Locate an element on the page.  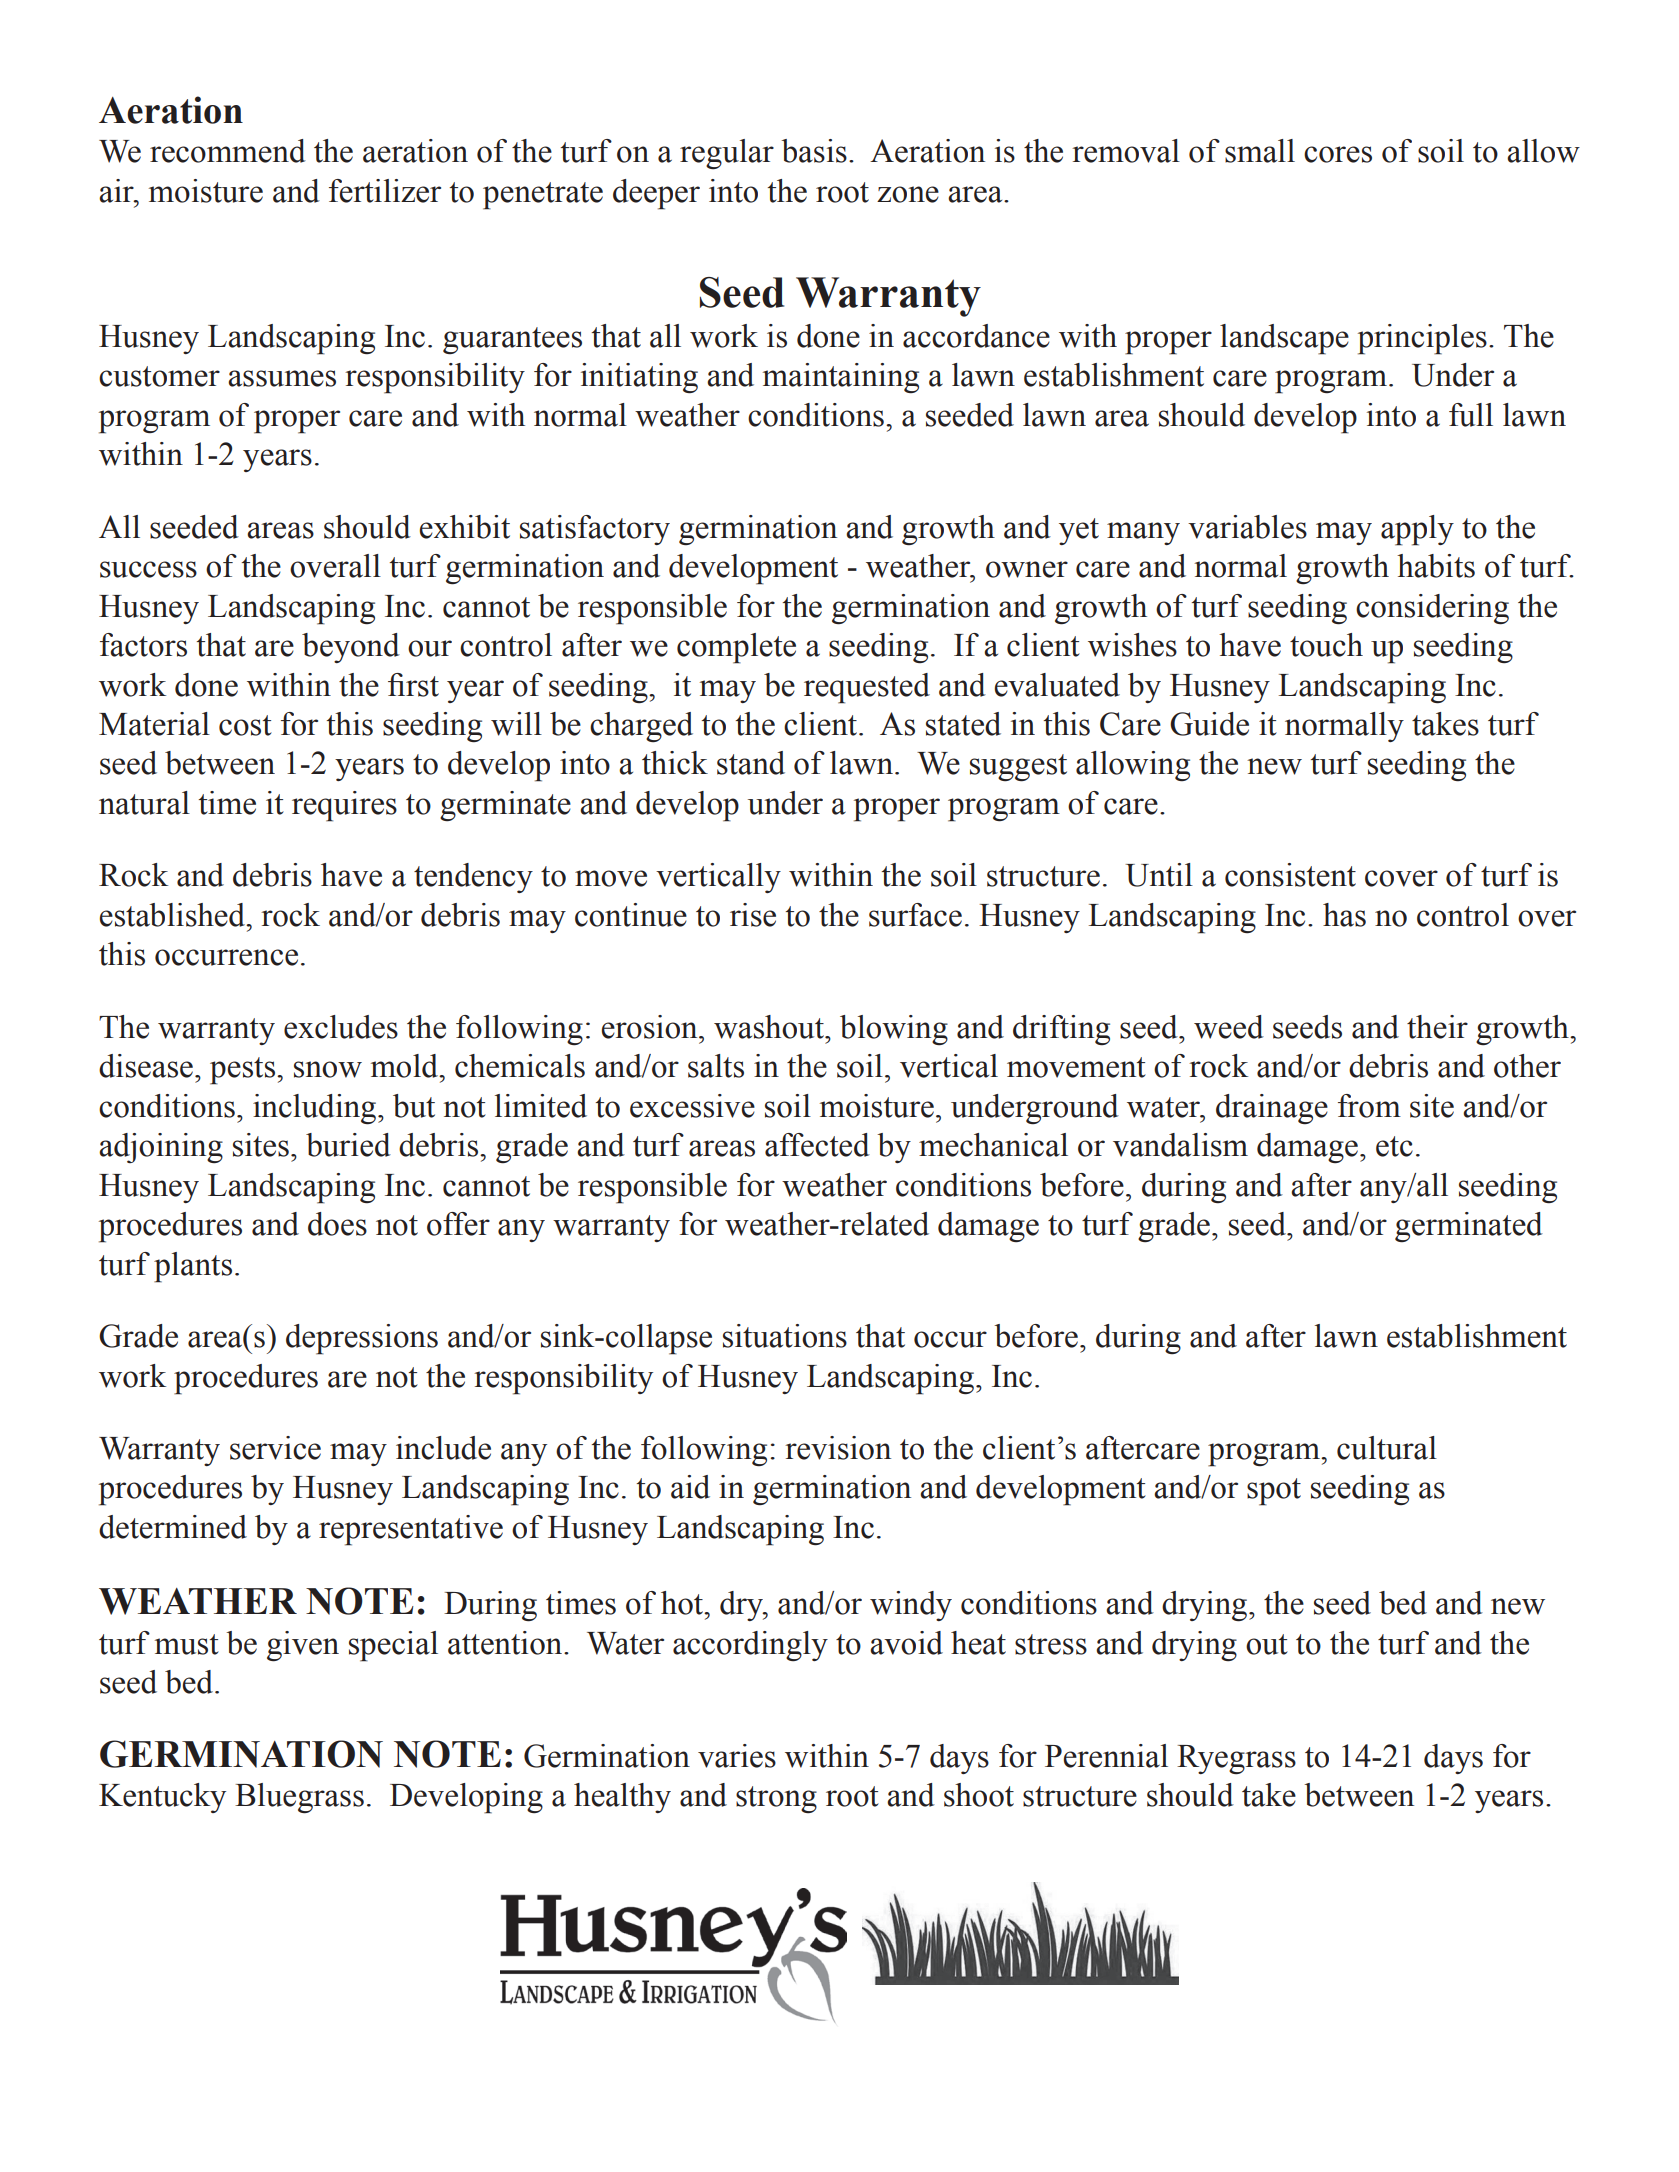
cores is located at coordinates (1338, 154).
